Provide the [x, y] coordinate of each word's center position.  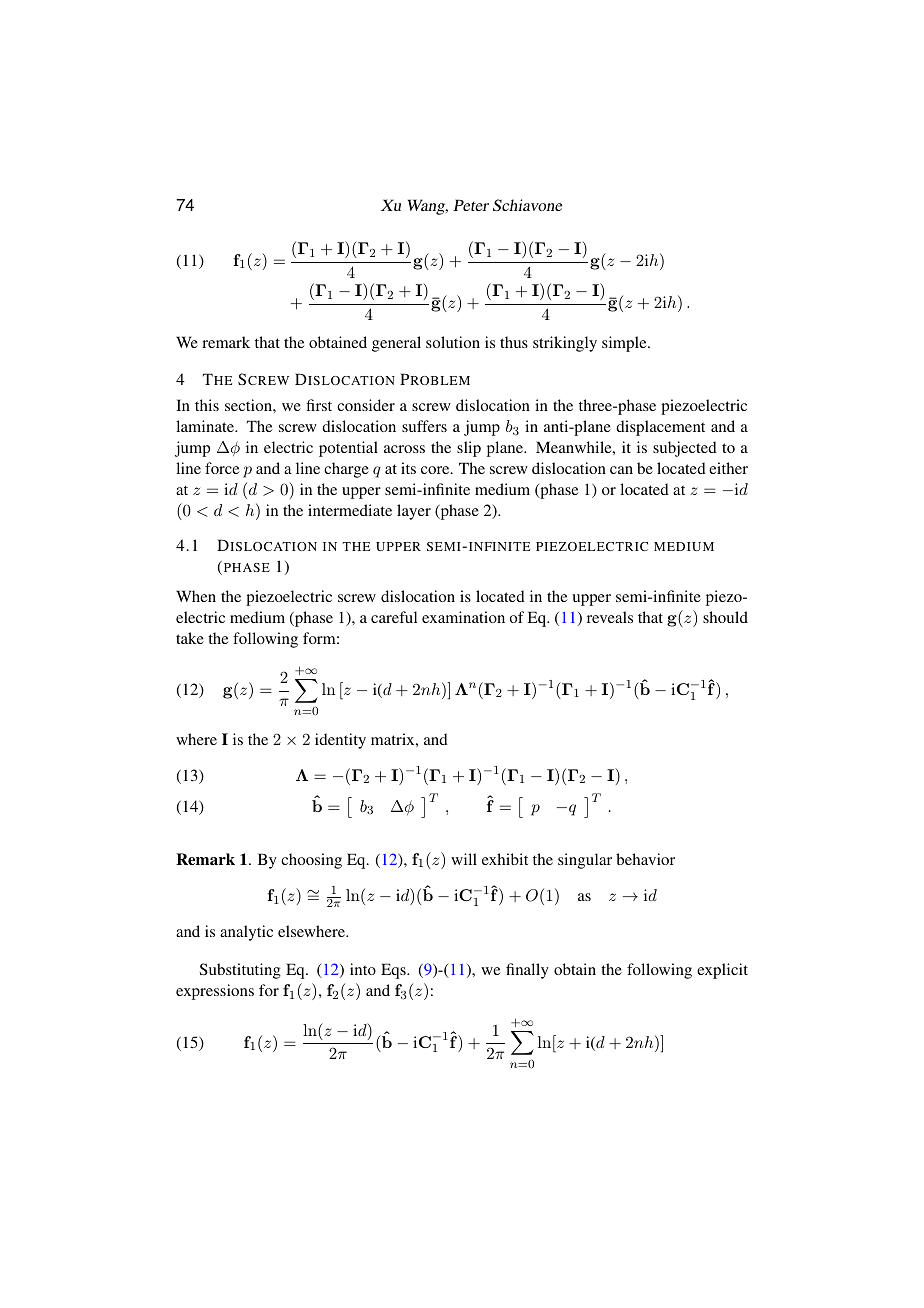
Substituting [240, 971]
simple [625, 344]
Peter [471, 205]
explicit [722, 971]
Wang [428, 207]
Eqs [394, 971]
